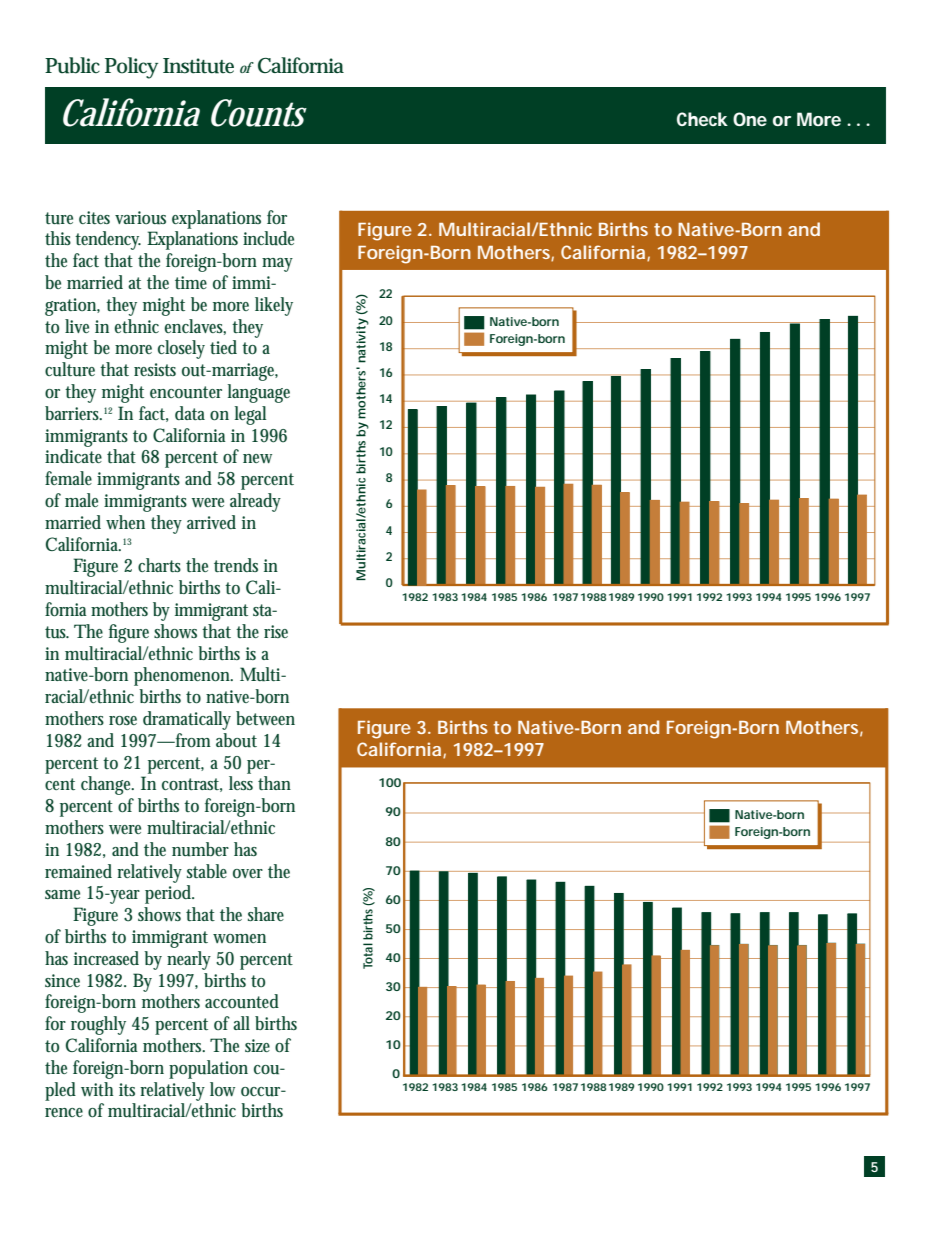 This screenshot has height=1233, width=952. What do you see at coordinates (159, 565) in the screenshot?
I see `charts` at bounding box center [159, 565].
